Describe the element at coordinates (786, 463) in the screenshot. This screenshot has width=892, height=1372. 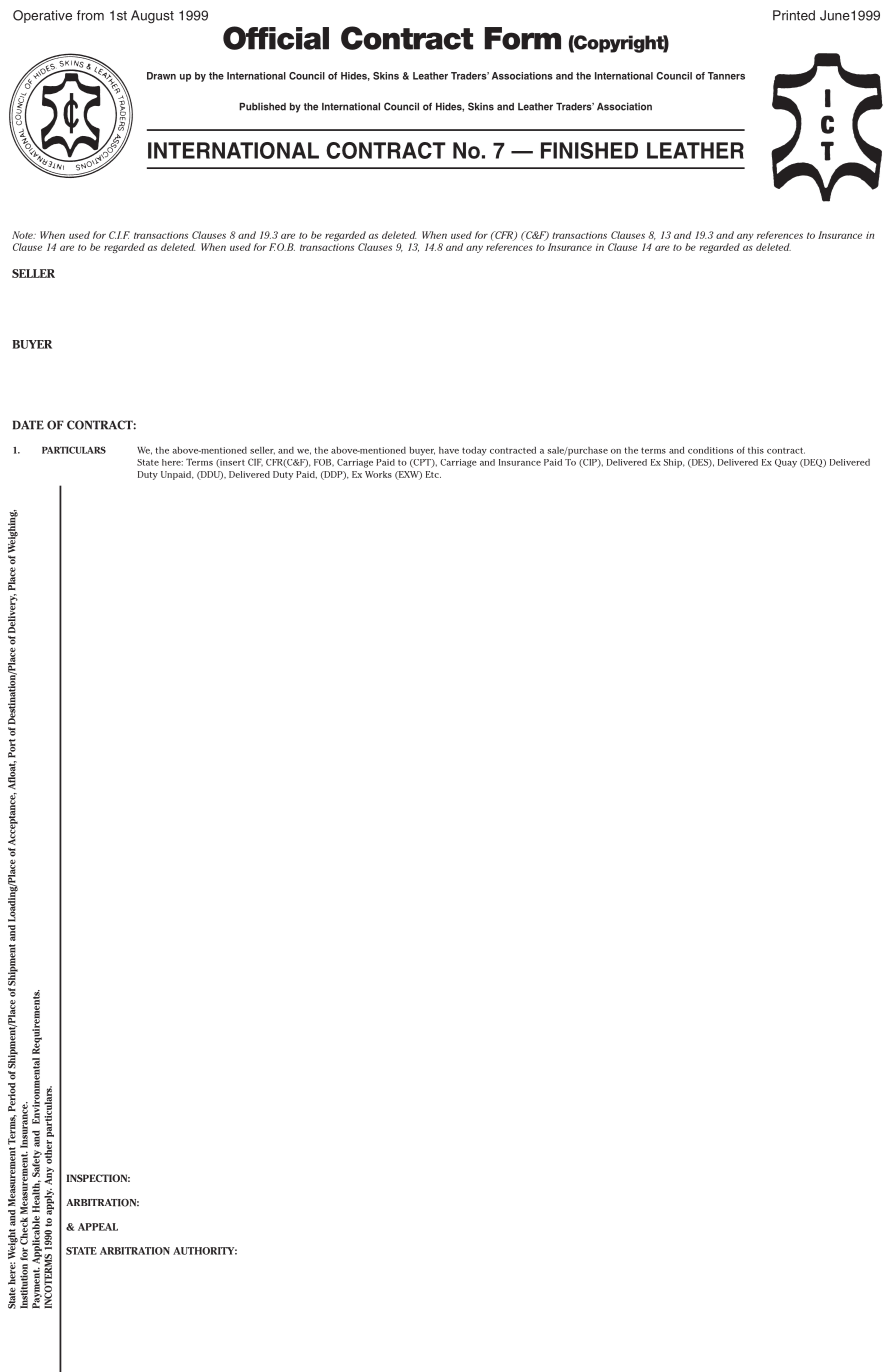
I see `Quay` at that location.
